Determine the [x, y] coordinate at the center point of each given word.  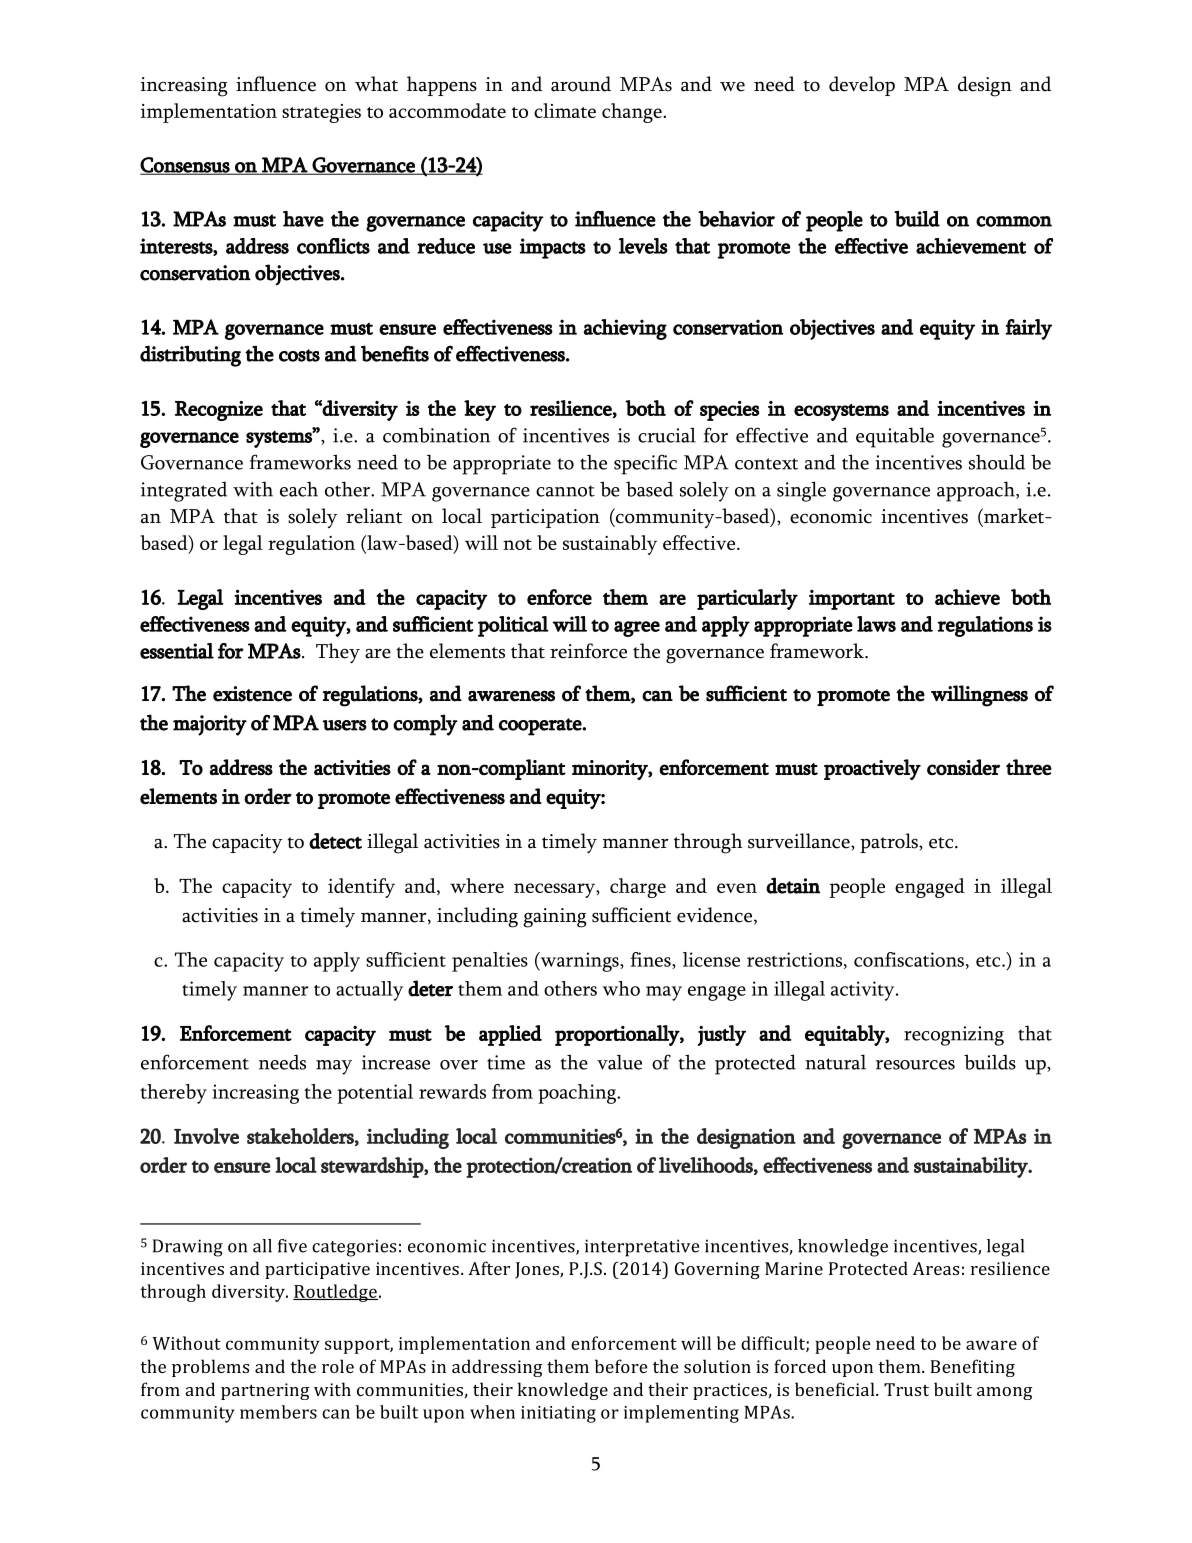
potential [375, 1094]
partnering [265, 1391]
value [619, 1062]
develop [862, 86]
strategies [321, 113]
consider [963, 767]
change [633, 113]
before [621, 1366]
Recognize [219, 411]
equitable [895, 437]
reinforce [588, 651]
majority [210, 725]
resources [915, 1065]
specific [645, 464]
